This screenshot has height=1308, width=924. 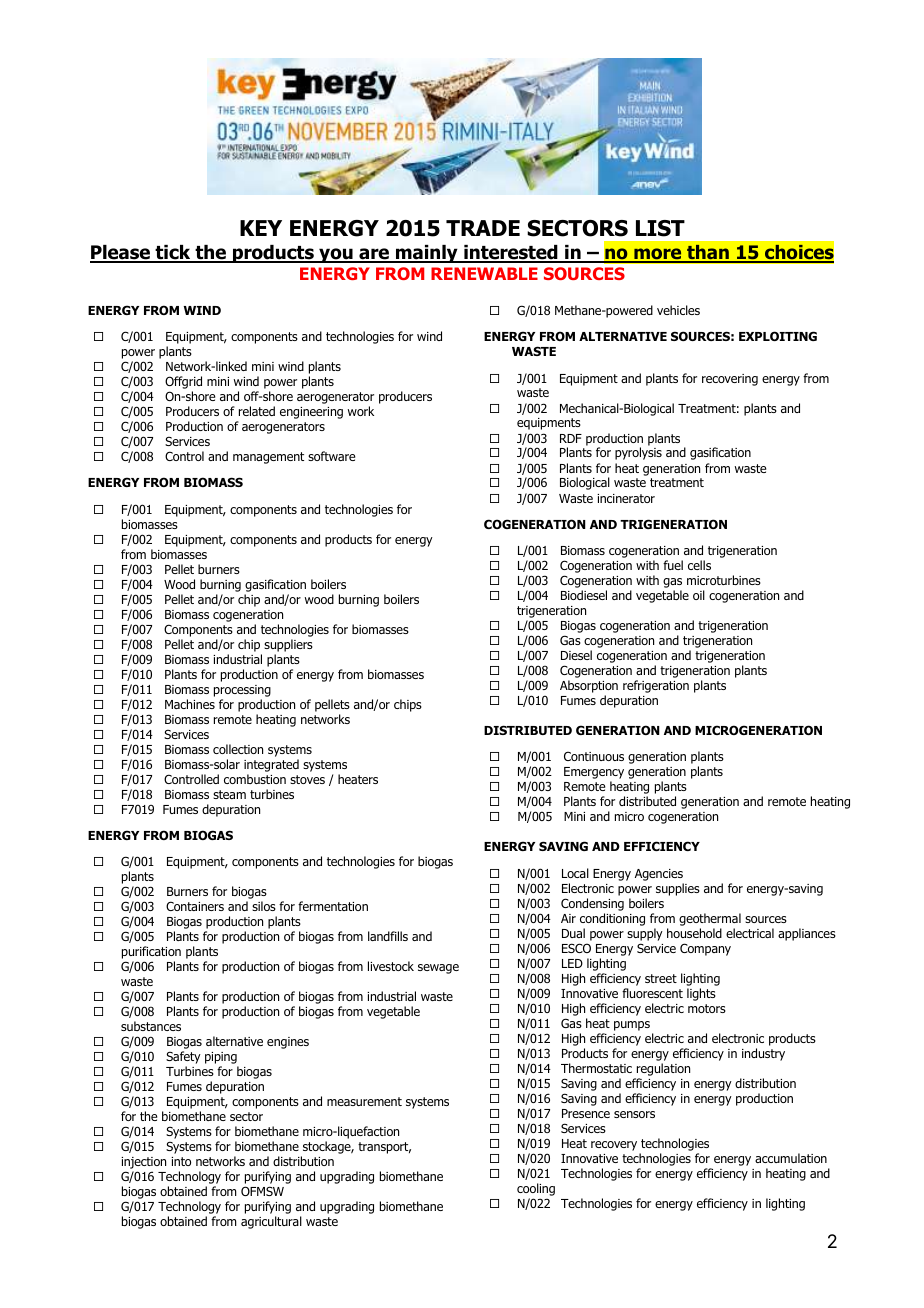 What do you see at coordinates (173, 253) in the screenshot?
I see `tick` at bounding box center [173, 253].
